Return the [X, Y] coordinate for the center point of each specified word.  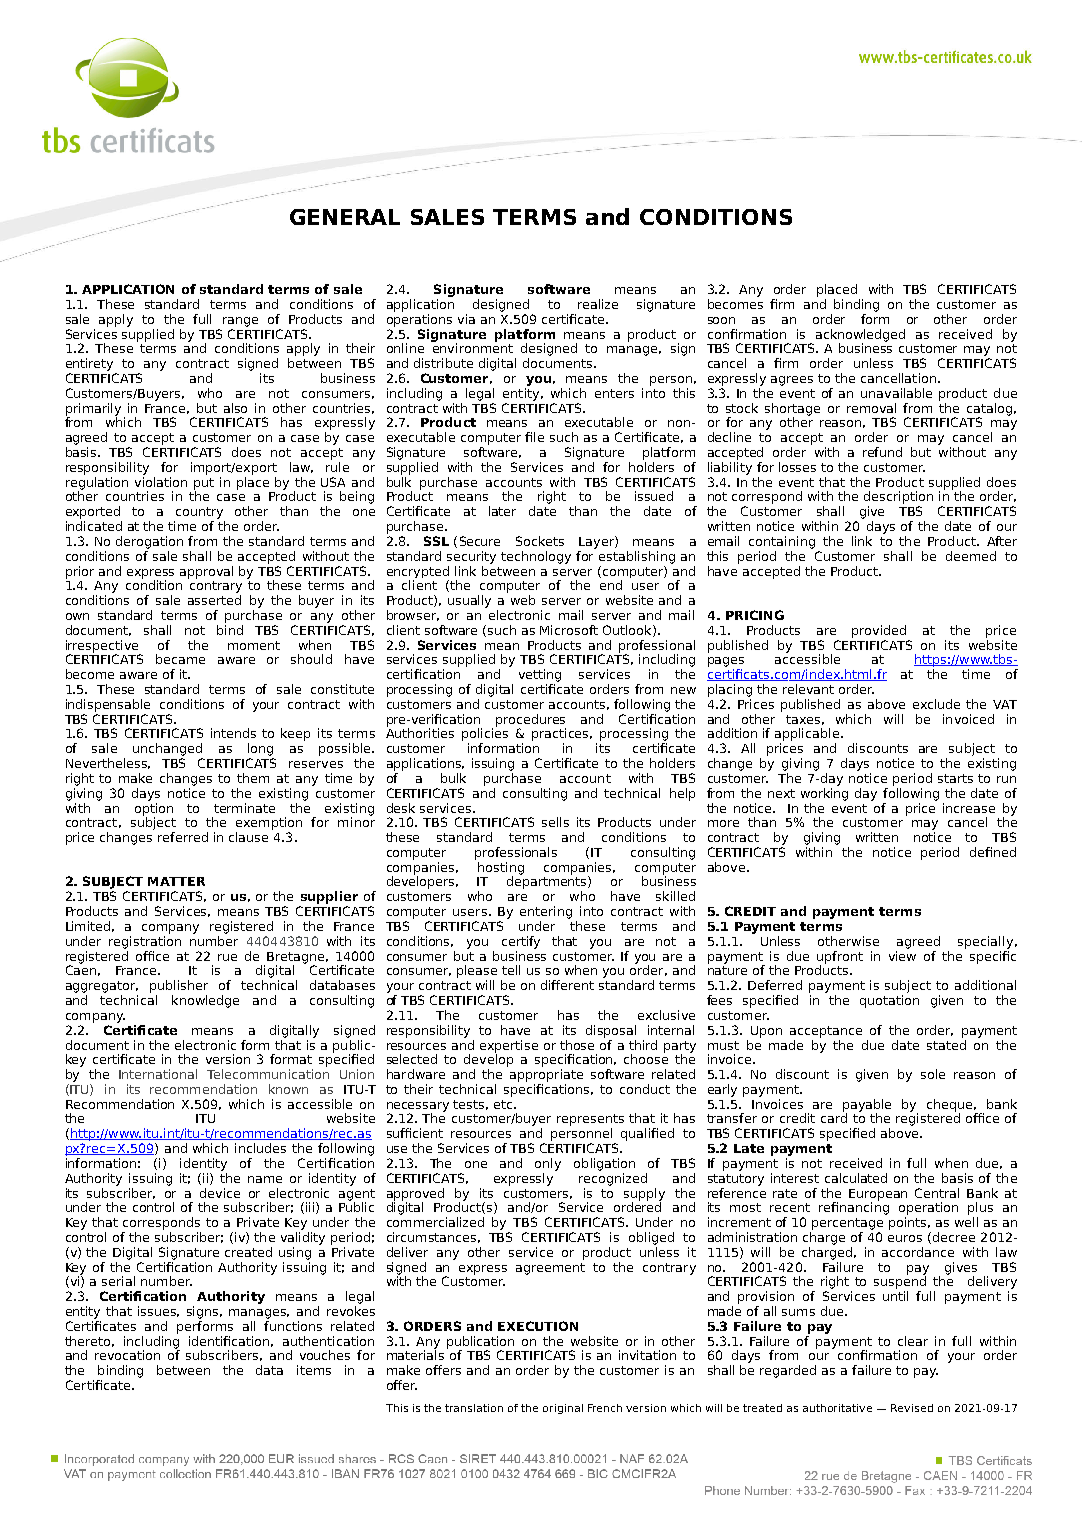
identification [231, 1341]
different [567, 985]
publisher [179, 986]
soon [721, 320]
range [240, 322]
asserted [214, 600]
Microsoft [569, 630]
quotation [889, 1001]
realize [598, 304]
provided [879, 631]
